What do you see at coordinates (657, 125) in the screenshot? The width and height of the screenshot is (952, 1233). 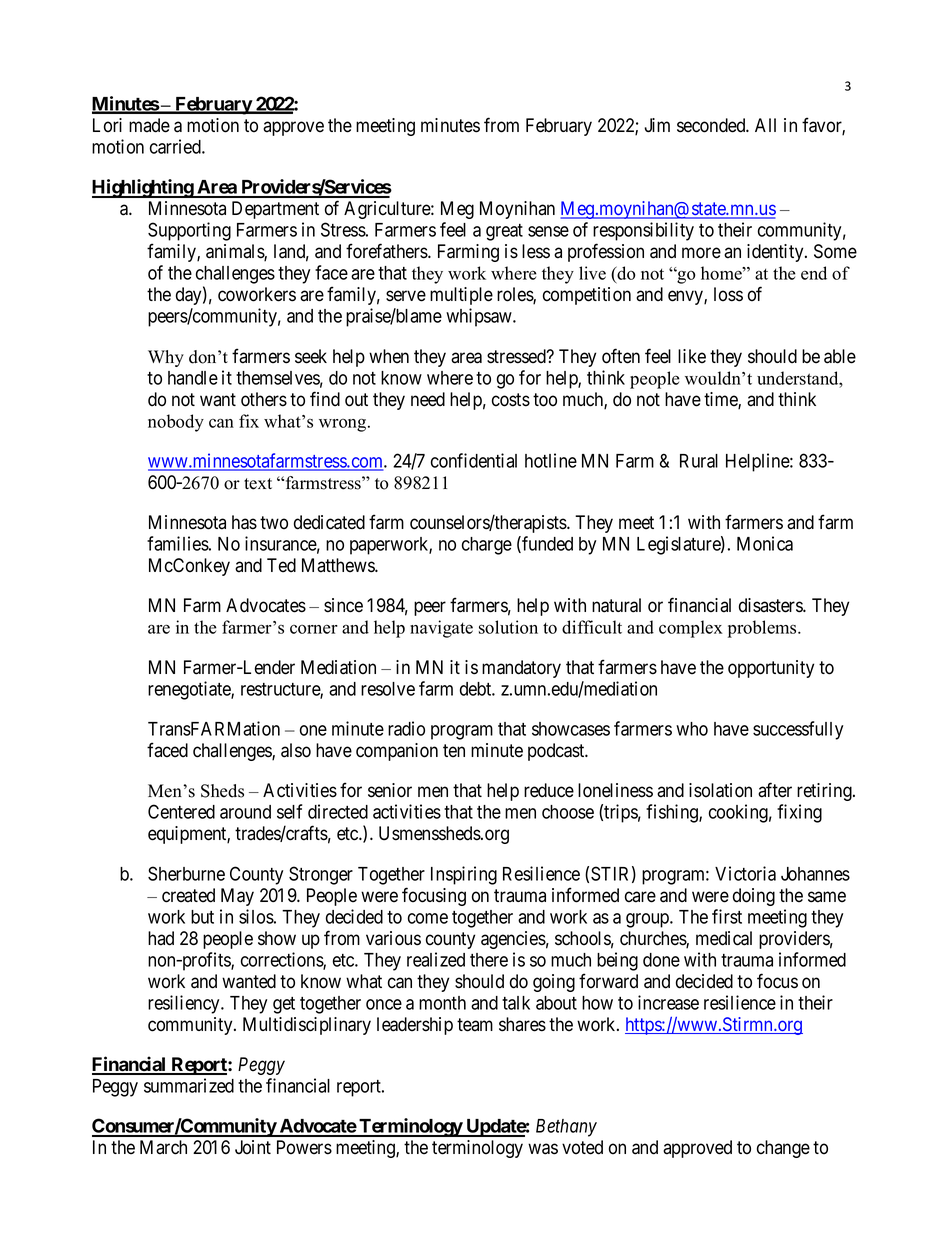 I see `Jim` at bounding box center [657, 125].
